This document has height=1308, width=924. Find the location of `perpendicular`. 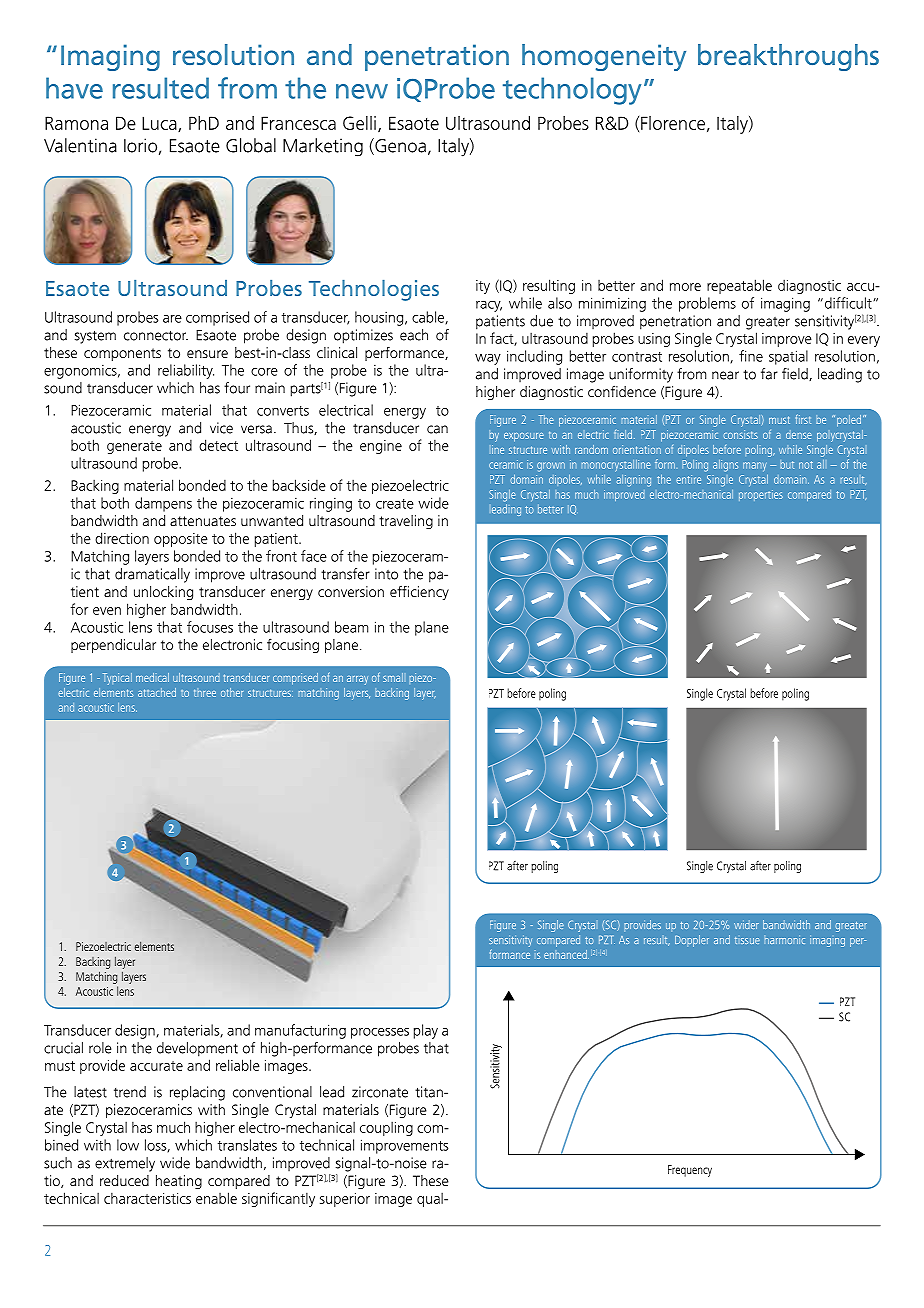

perpendicular is located at coordinates (113, 646).
